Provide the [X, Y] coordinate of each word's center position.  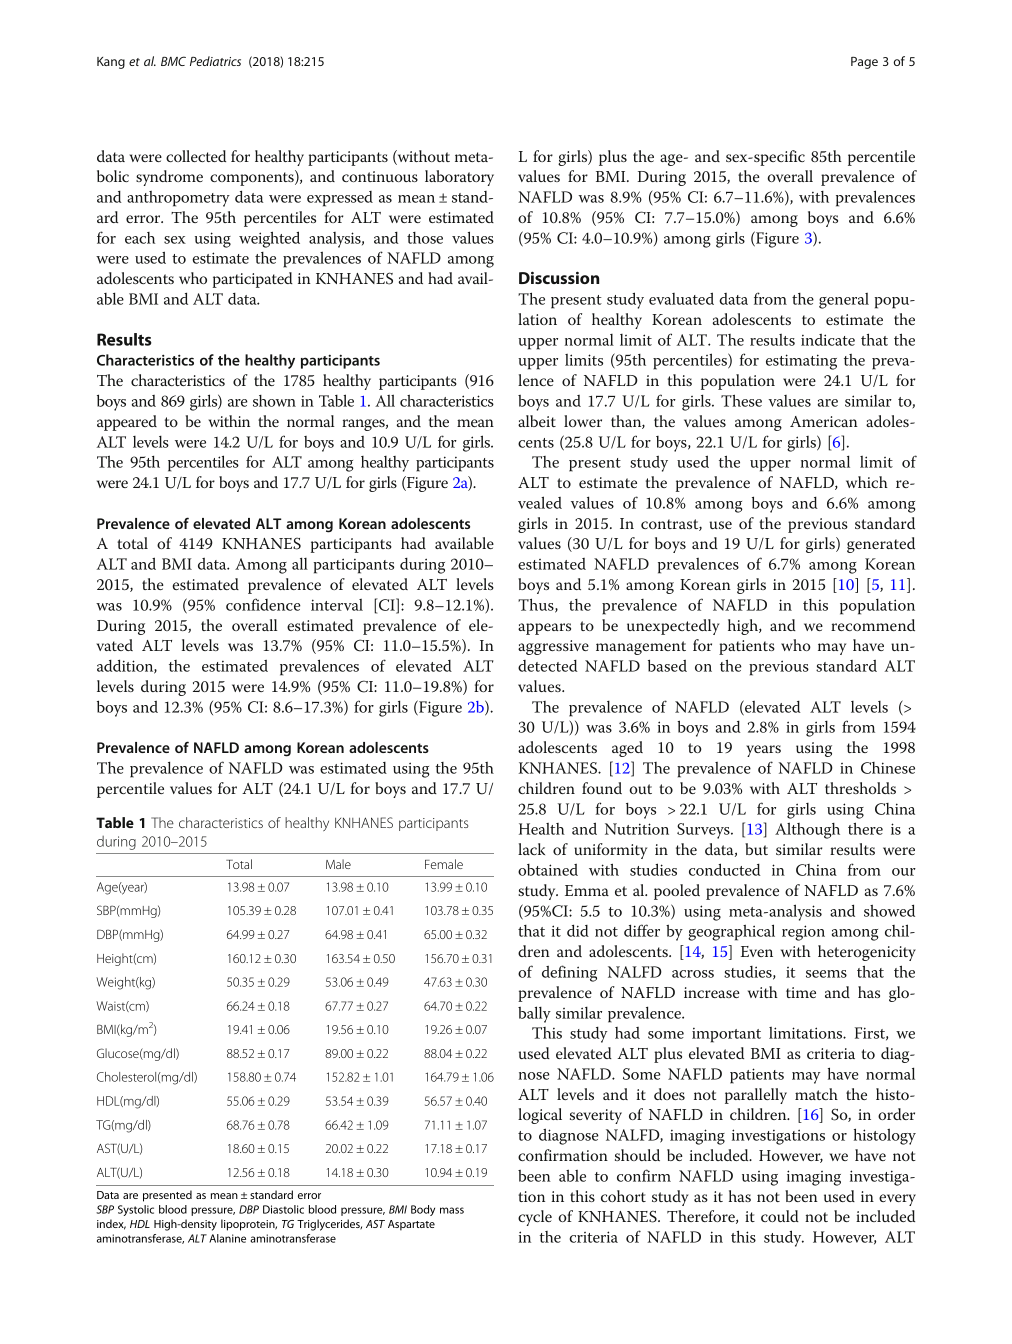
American [824, 421]
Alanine [227, 1238]
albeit [537, 421]
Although [807, 830]
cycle [535, 1218]
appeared [127, 423]
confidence [263, 604]
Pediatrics [215, 61]
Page [864, 63]
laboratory [459, 178]
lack [531, 849]
